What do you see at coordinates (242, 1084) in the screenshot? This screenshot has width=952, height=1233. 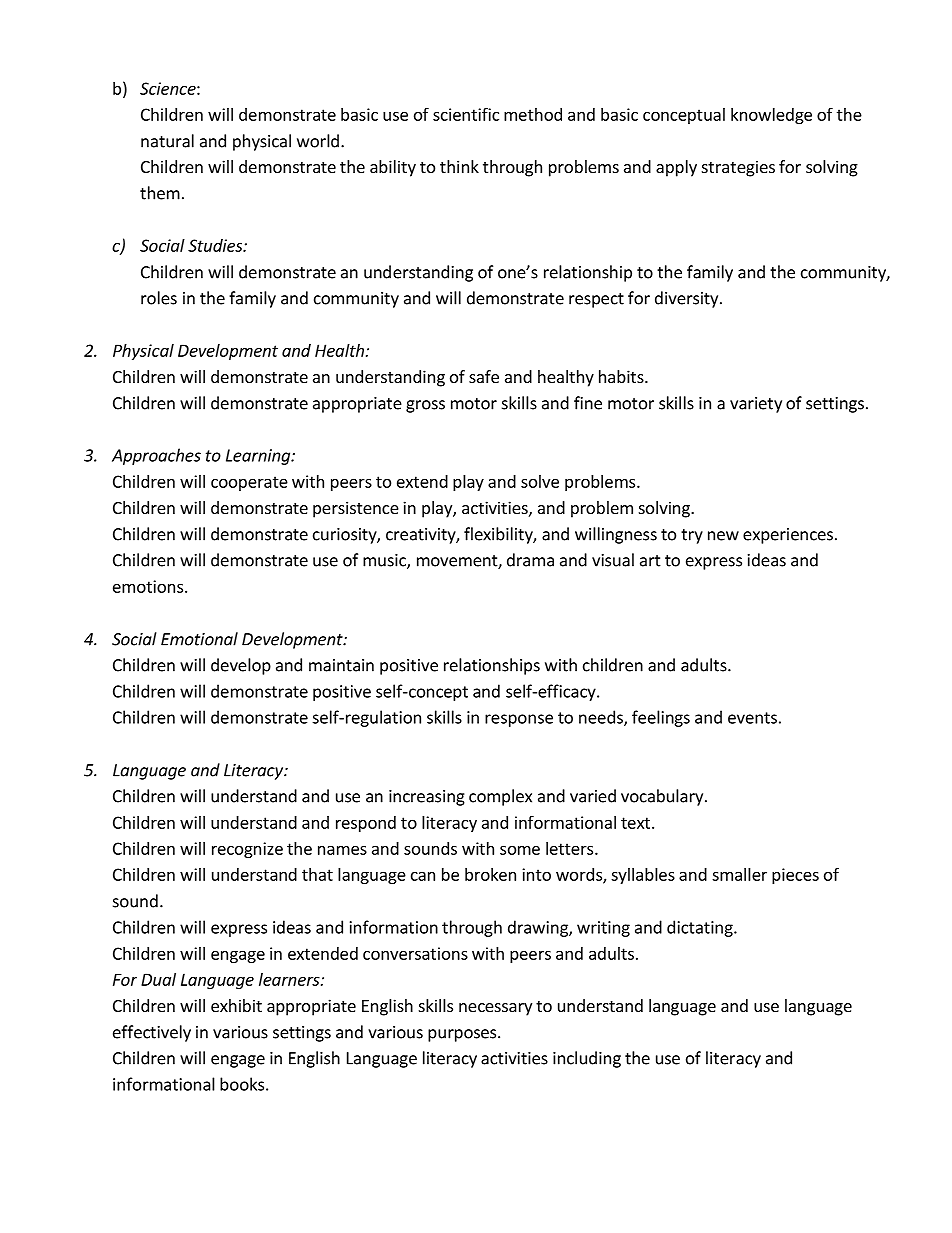 I see `books` at bounding box center [242, 1084].
